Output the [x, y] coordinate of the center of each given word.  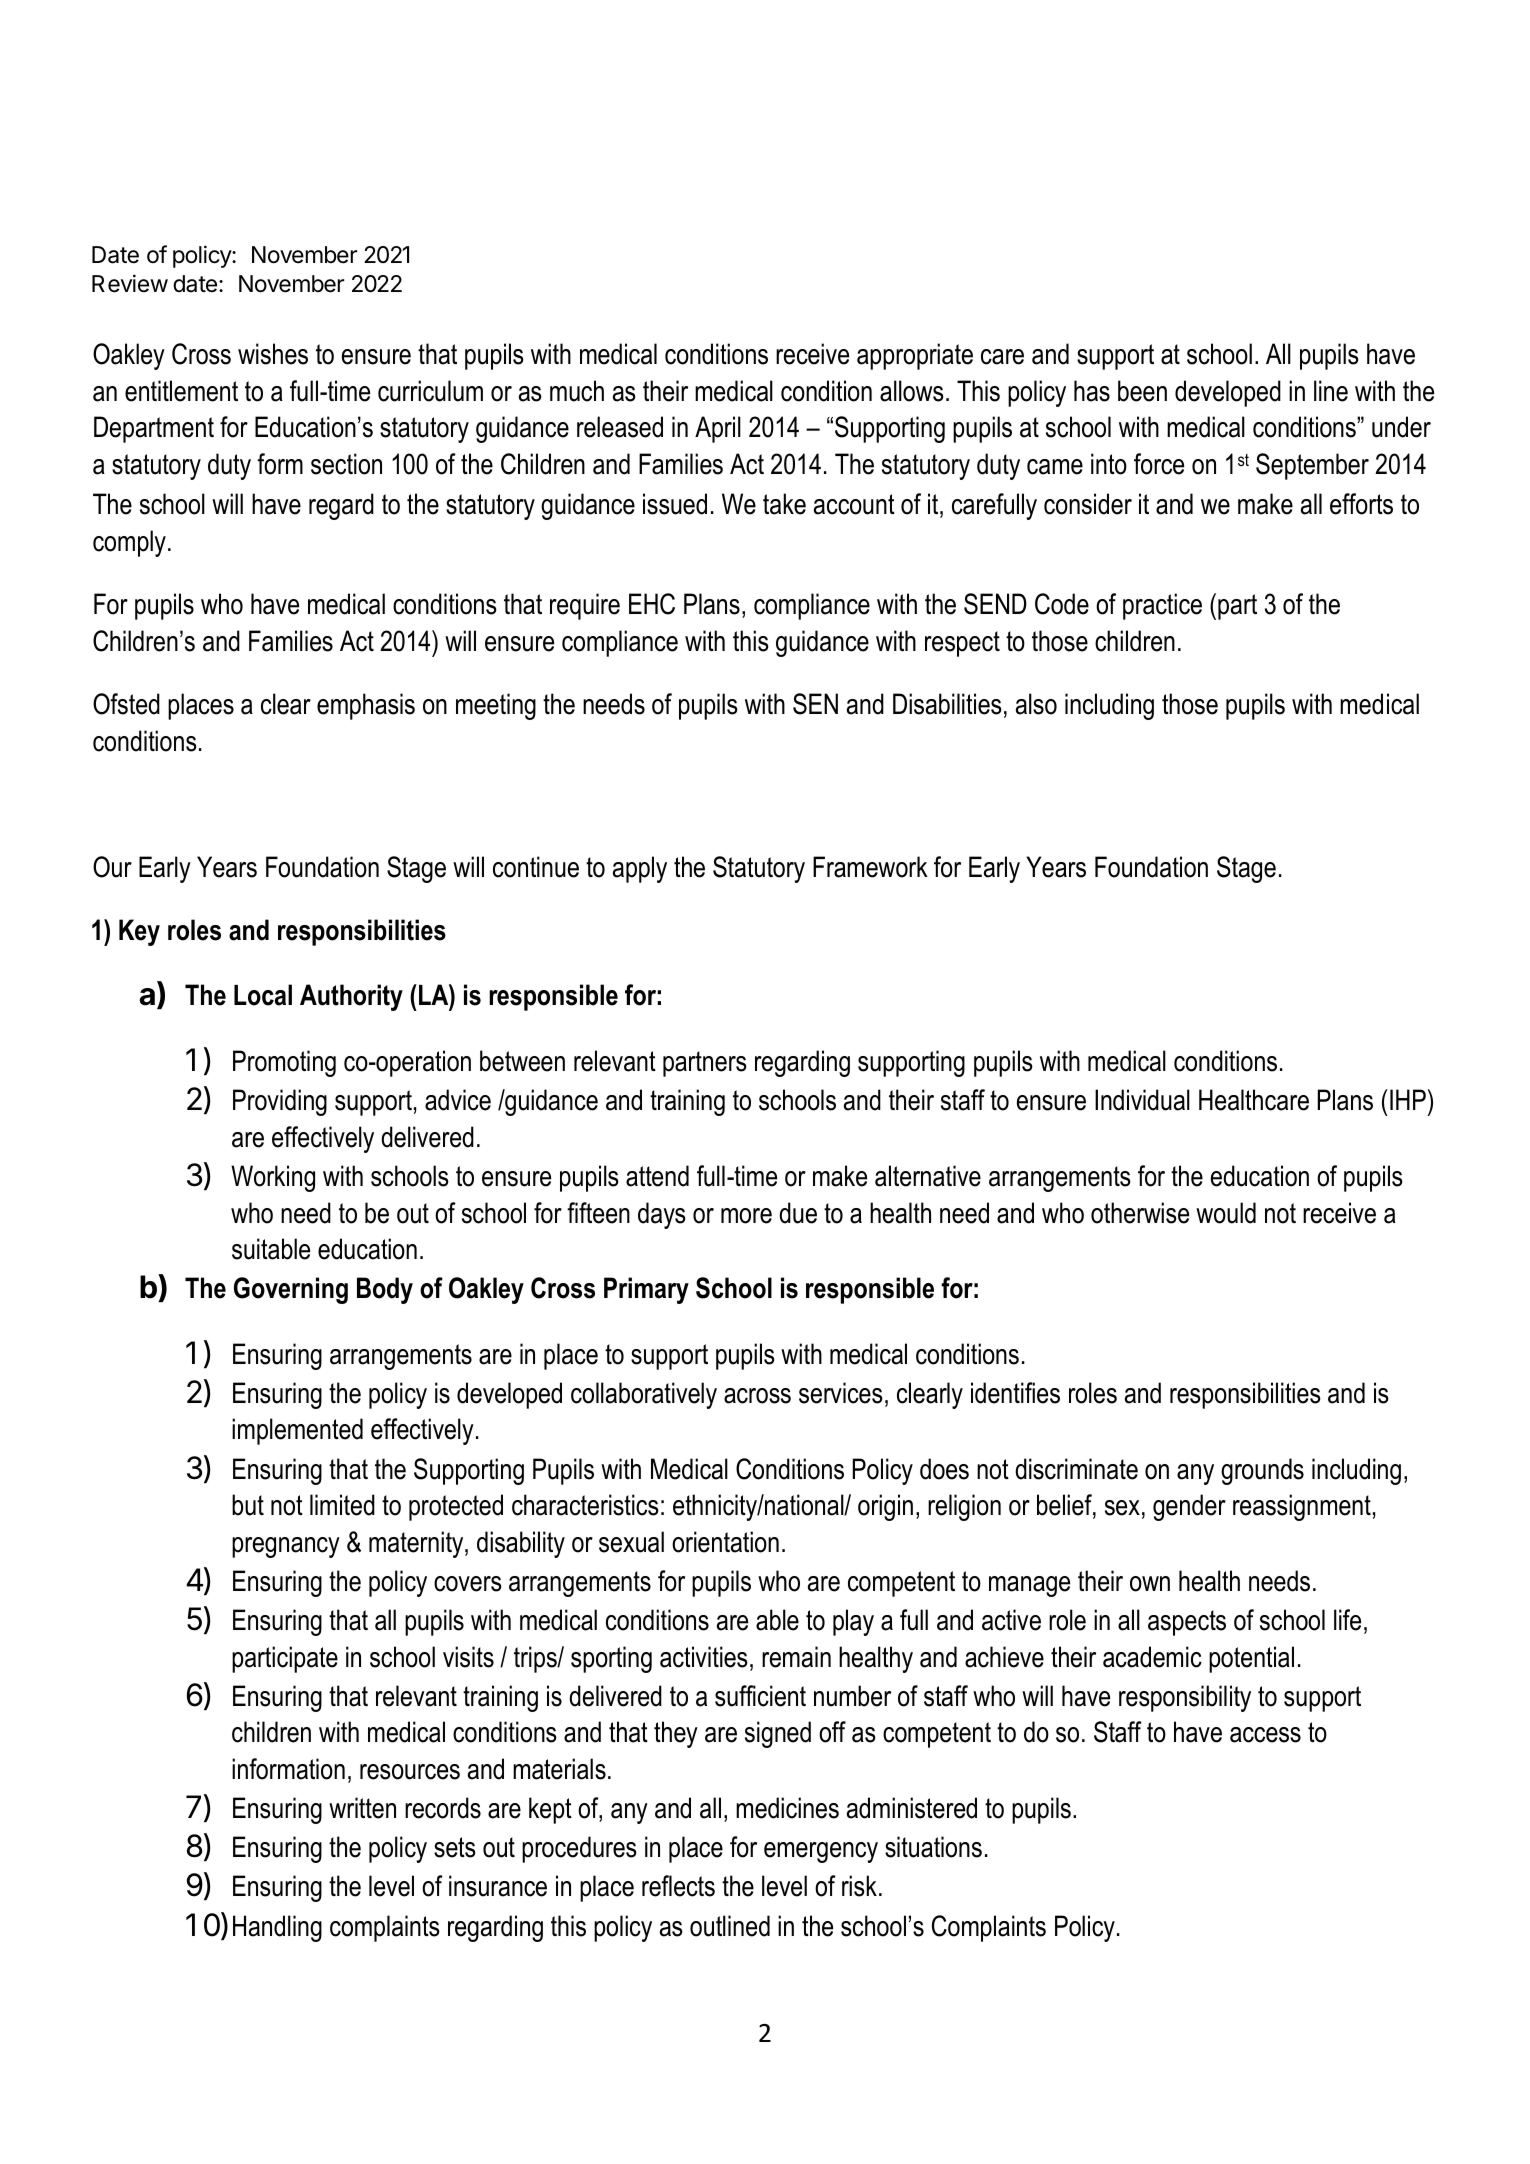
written [362, 1808]
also [1036, 704]
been [1142, 391]
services [841, 1393]
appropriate [915, 356]
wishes [273, 354]
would [1226, 1213]
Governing [291, 1290]
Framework [870, 867]
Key [139, 932]
